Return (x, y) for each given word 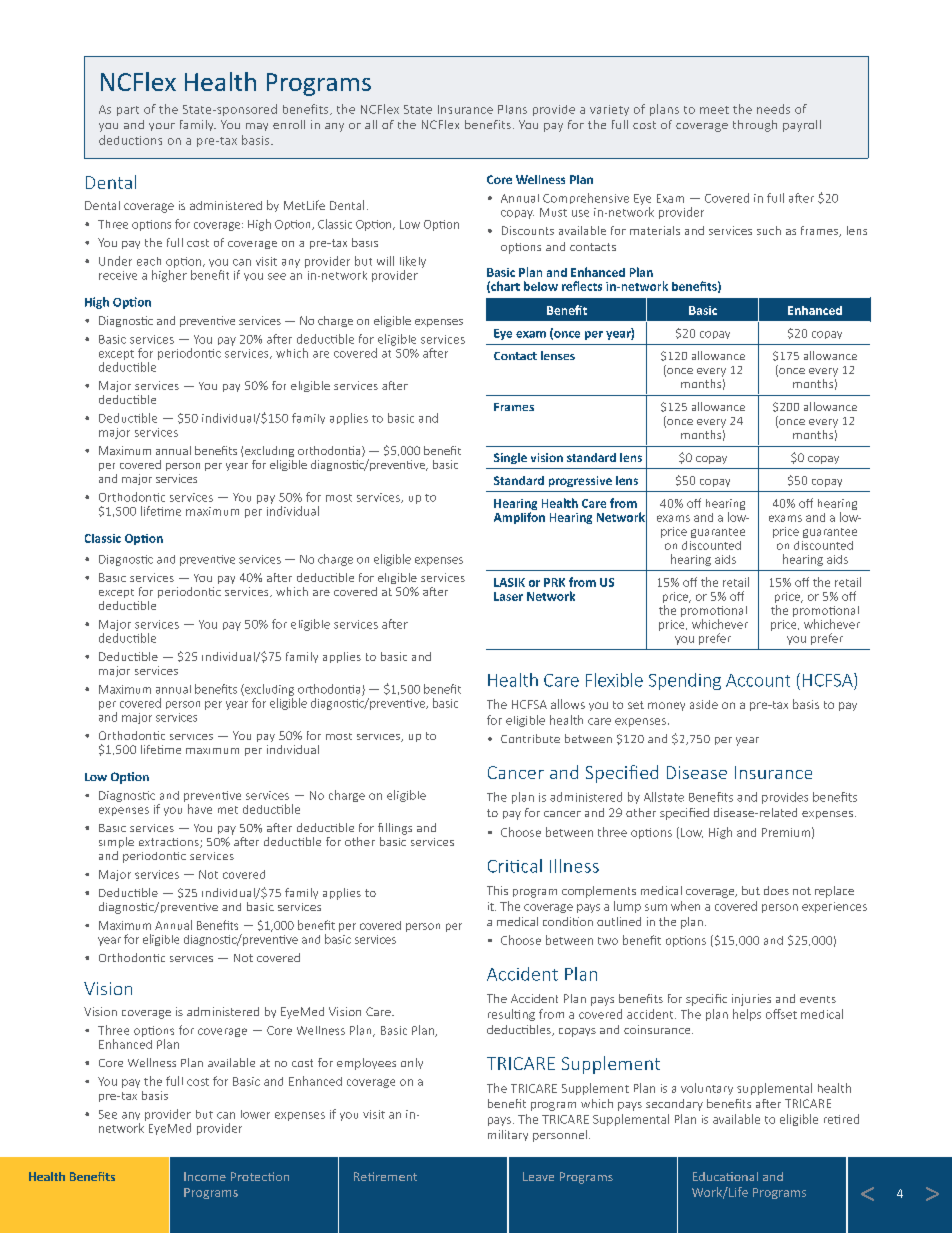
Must (553, 212)
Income (205, 1176)
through (755, 126)
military (508, 1135)
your (162, 127)
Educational (725, 1176)
